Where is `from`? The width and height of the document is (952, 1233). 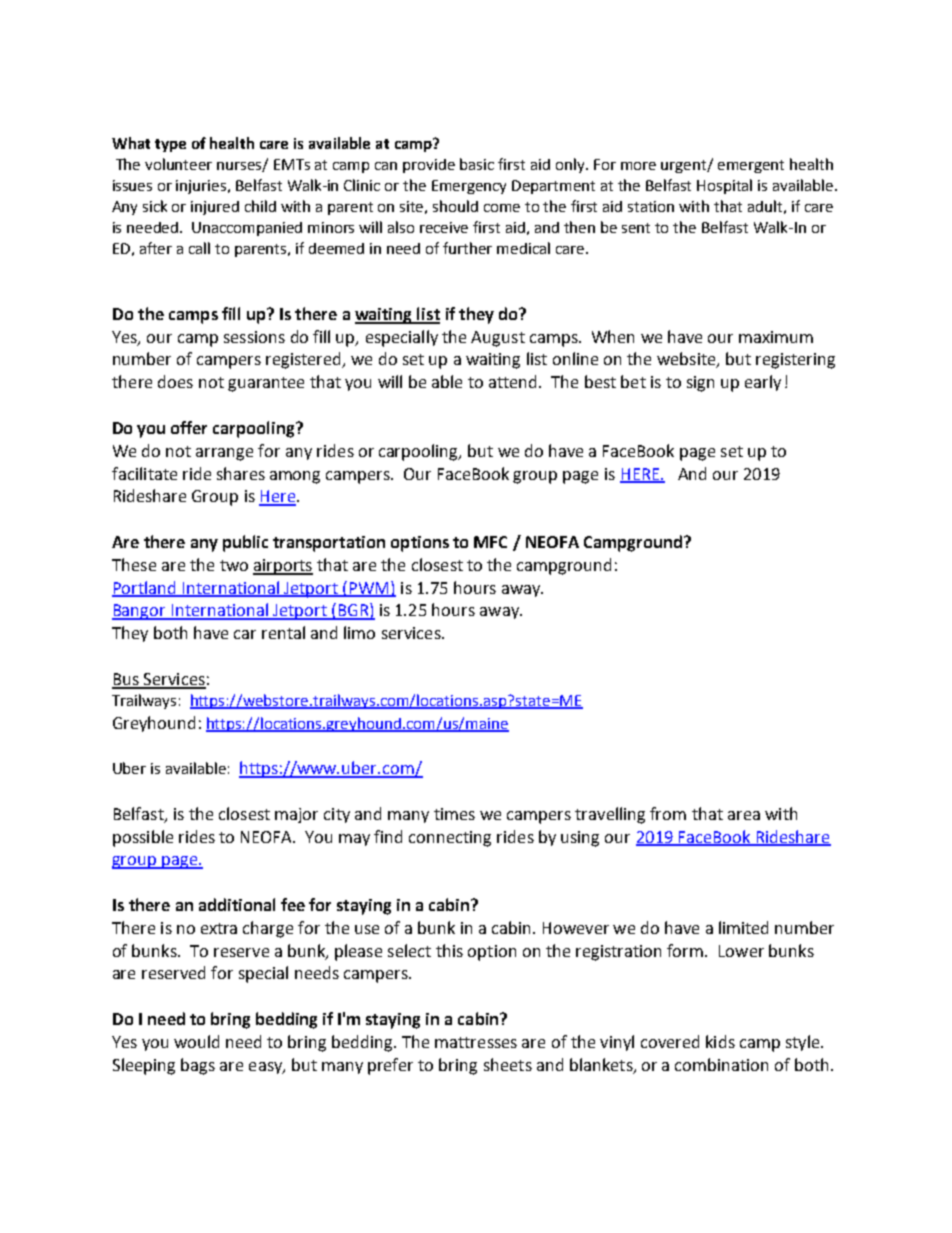 from is located at coordinates (668, 813).
